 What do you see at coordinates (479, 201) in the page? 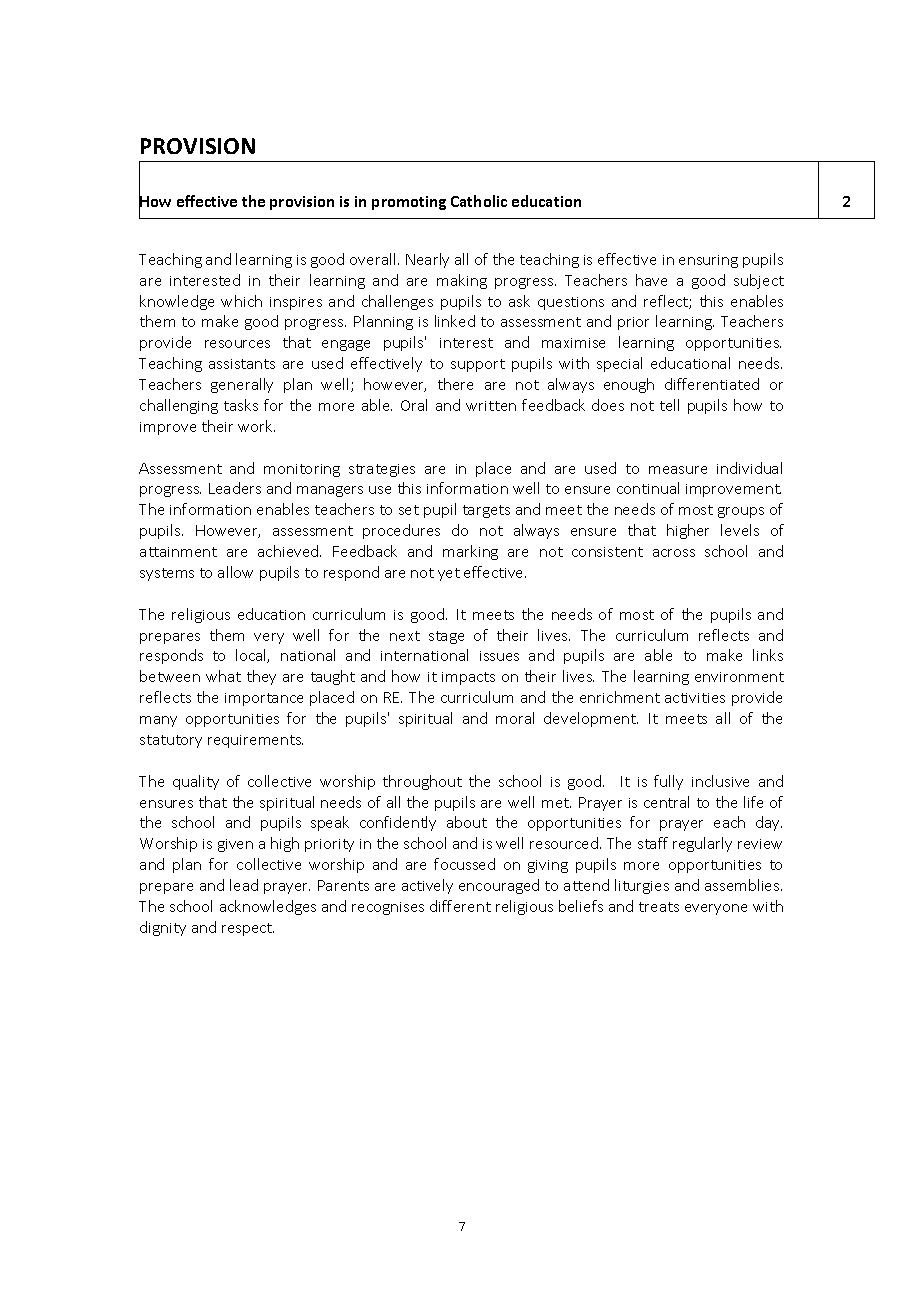
I see `Catholic` at bounding box center [479, 201].
